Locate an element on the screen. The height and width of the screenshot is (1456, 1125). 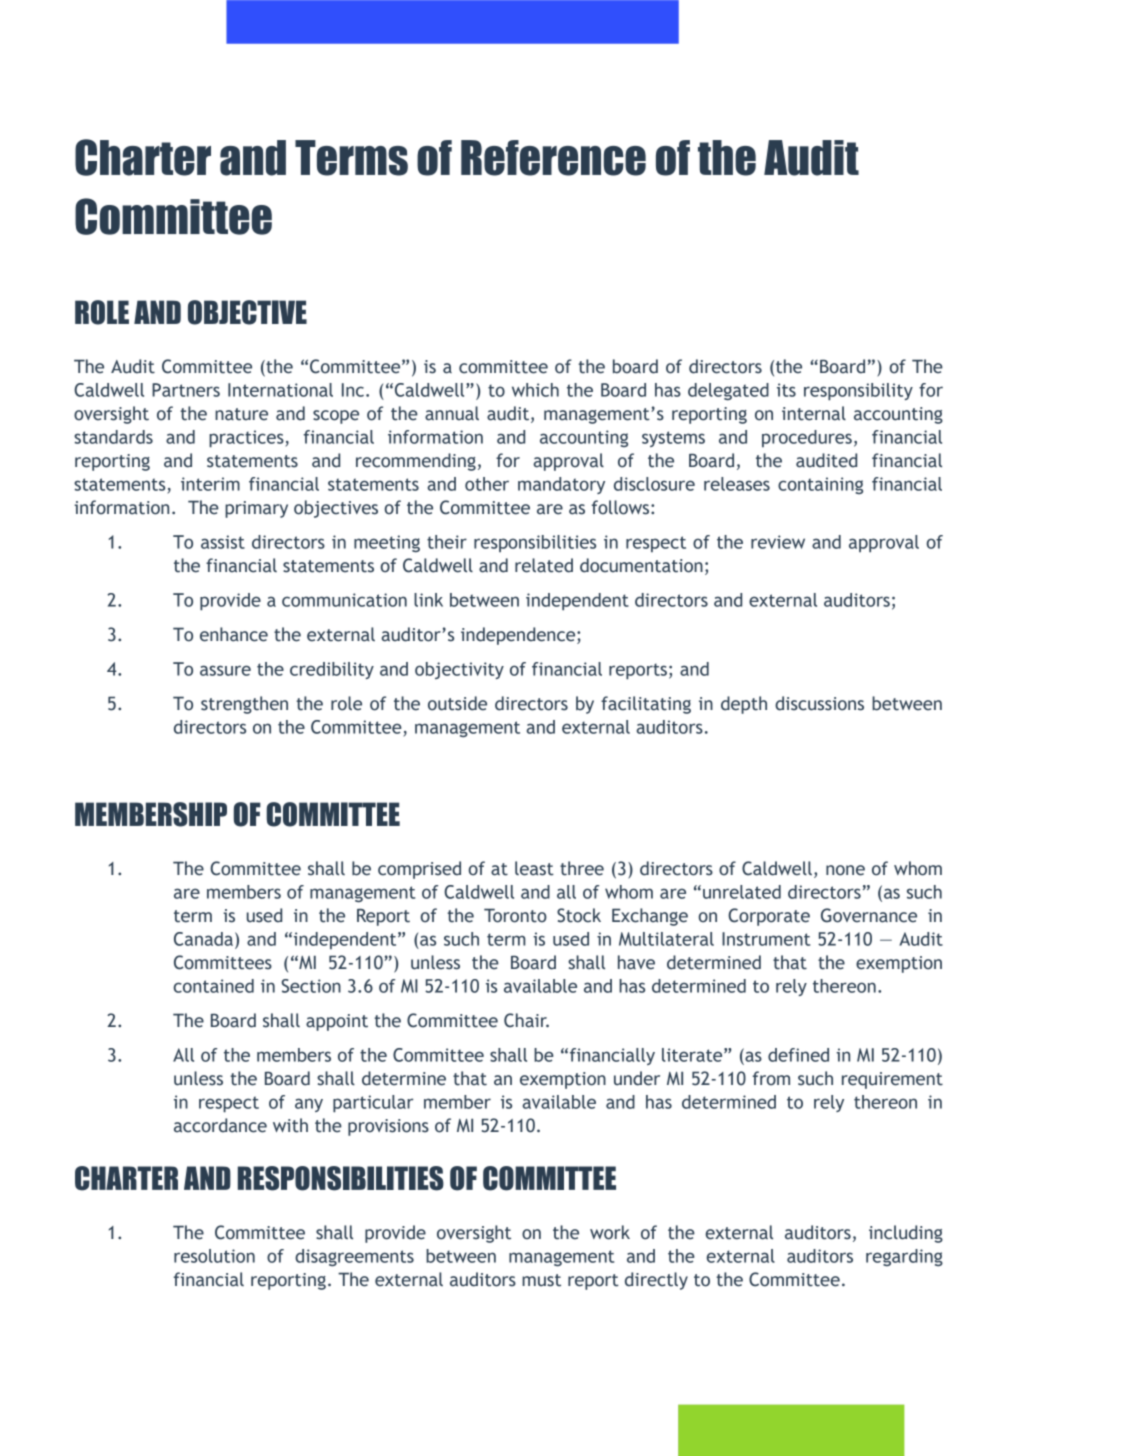
assist is located at coordinates (223, 542).
